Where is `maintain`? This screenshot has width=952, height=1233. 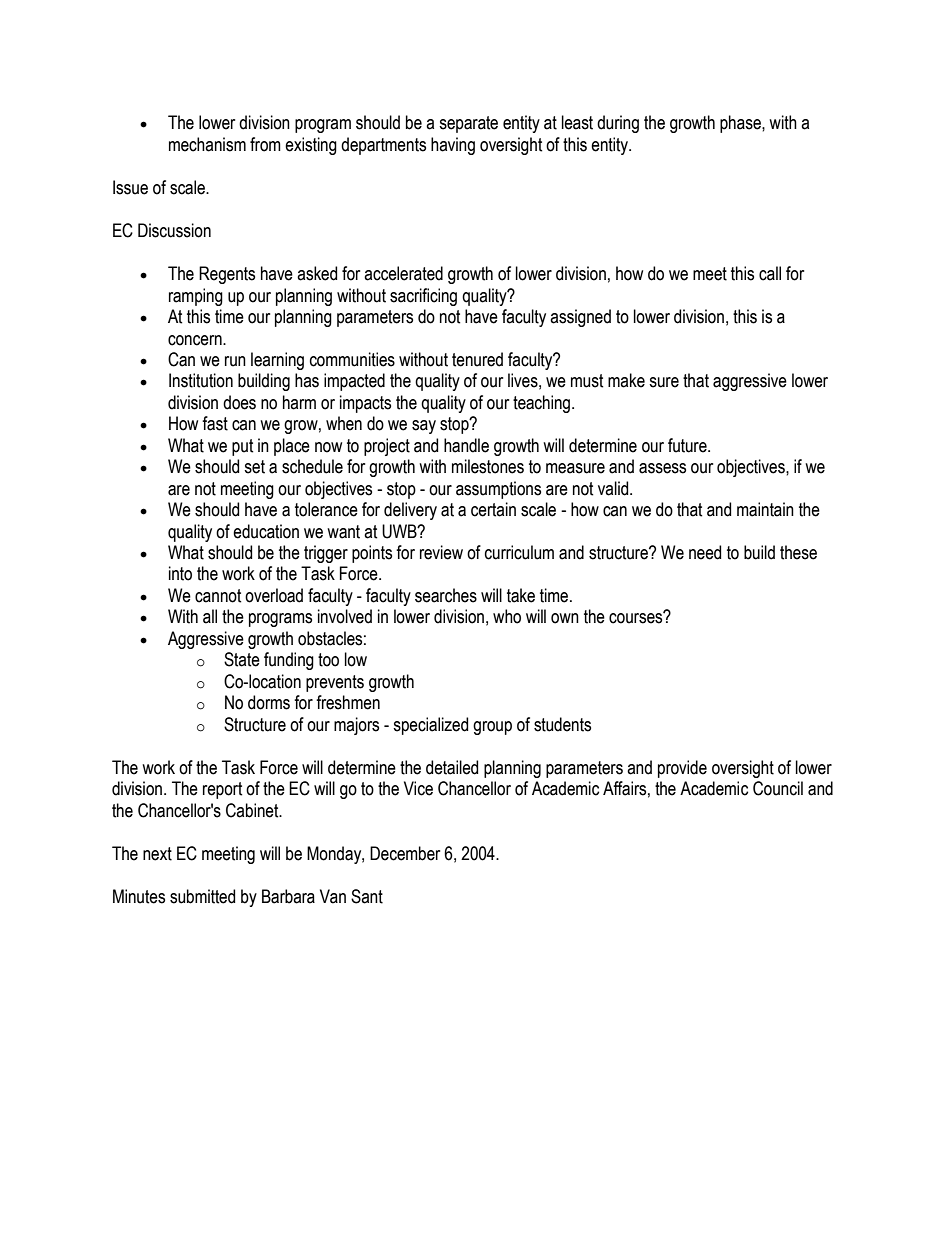
maintain is located at coordinates (765, 509).
